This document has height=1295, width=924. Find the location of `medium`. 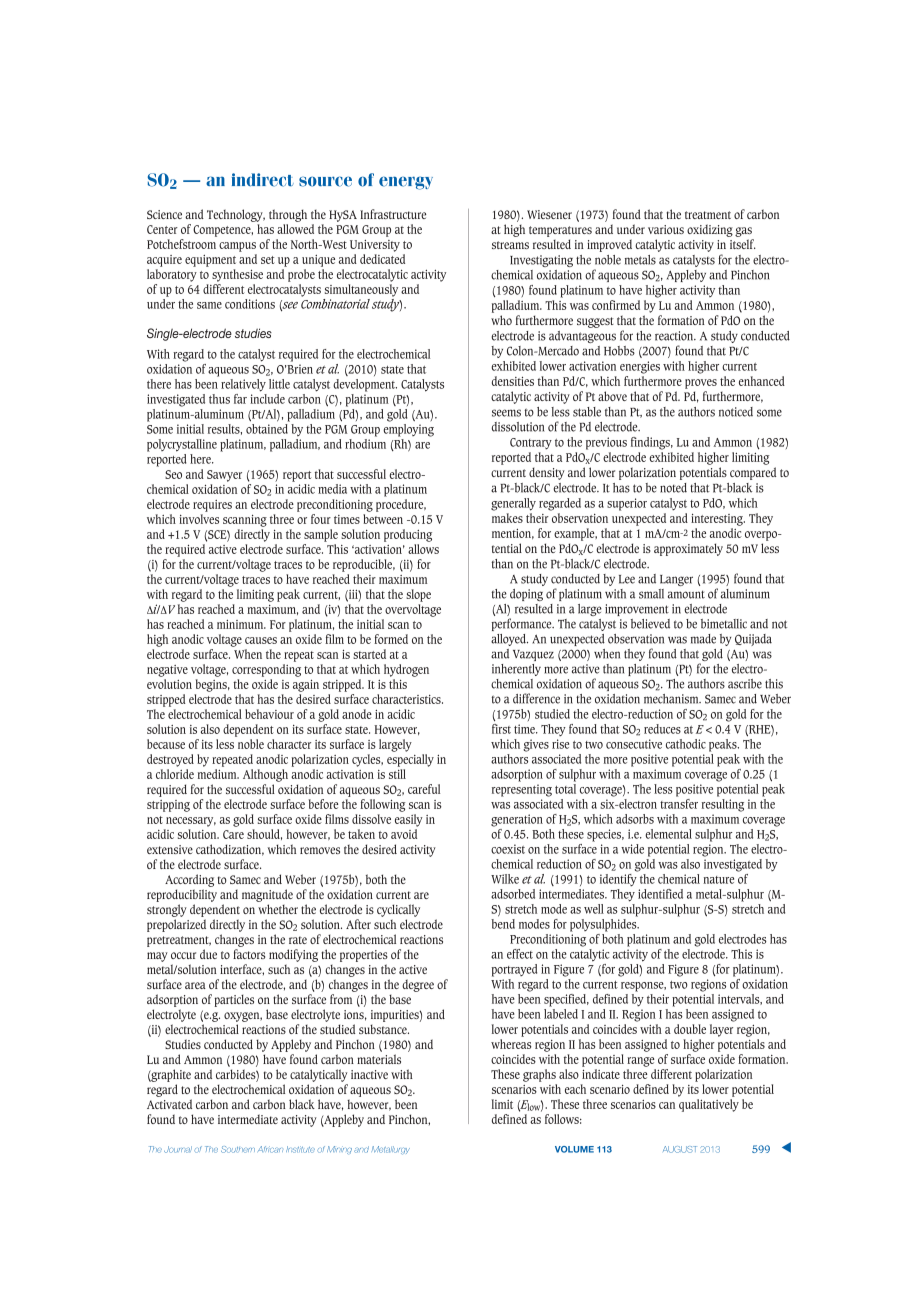

medium is located at coordinates (218, 774).
